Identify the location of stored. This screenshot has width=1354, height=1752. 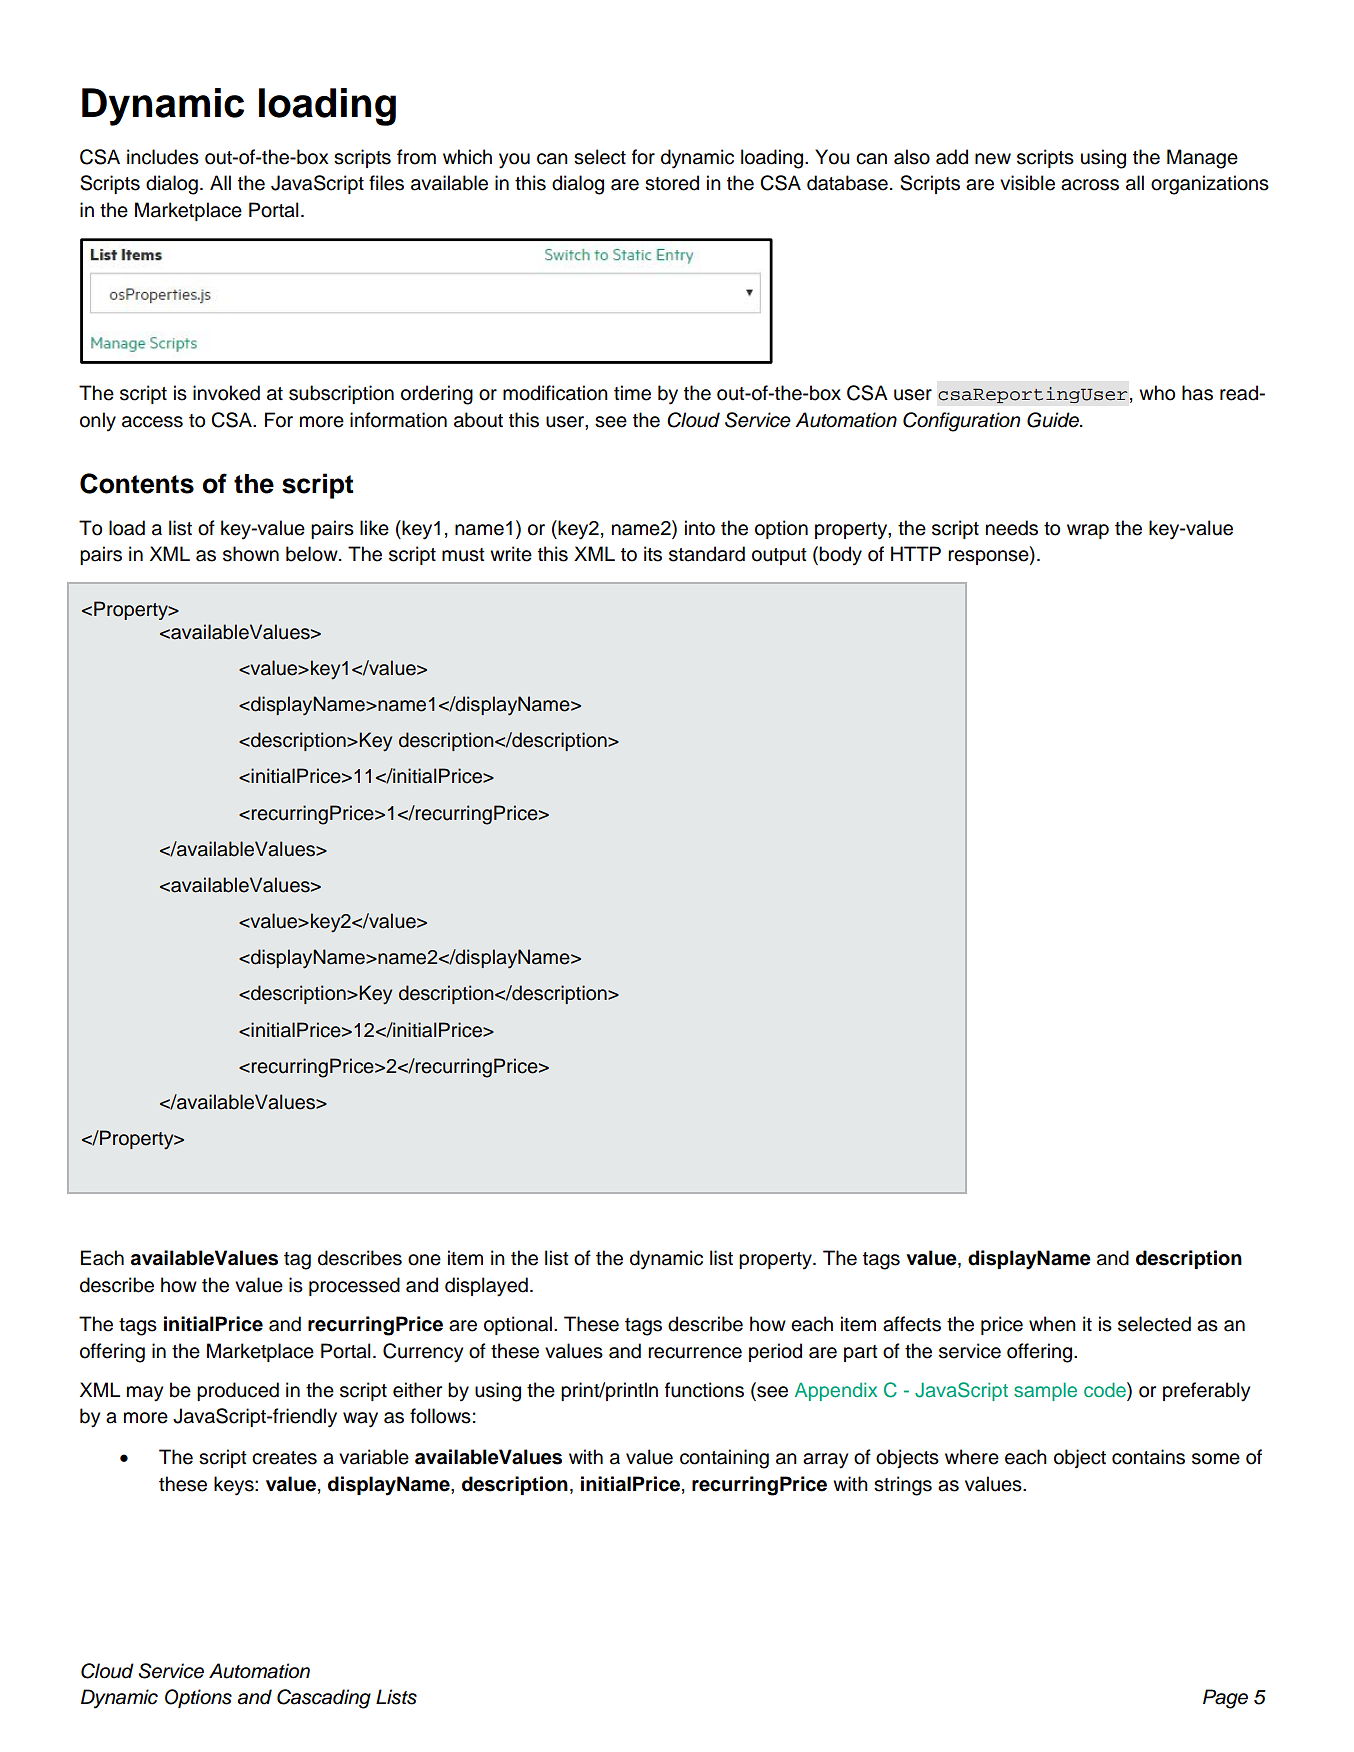
(672, 183).
